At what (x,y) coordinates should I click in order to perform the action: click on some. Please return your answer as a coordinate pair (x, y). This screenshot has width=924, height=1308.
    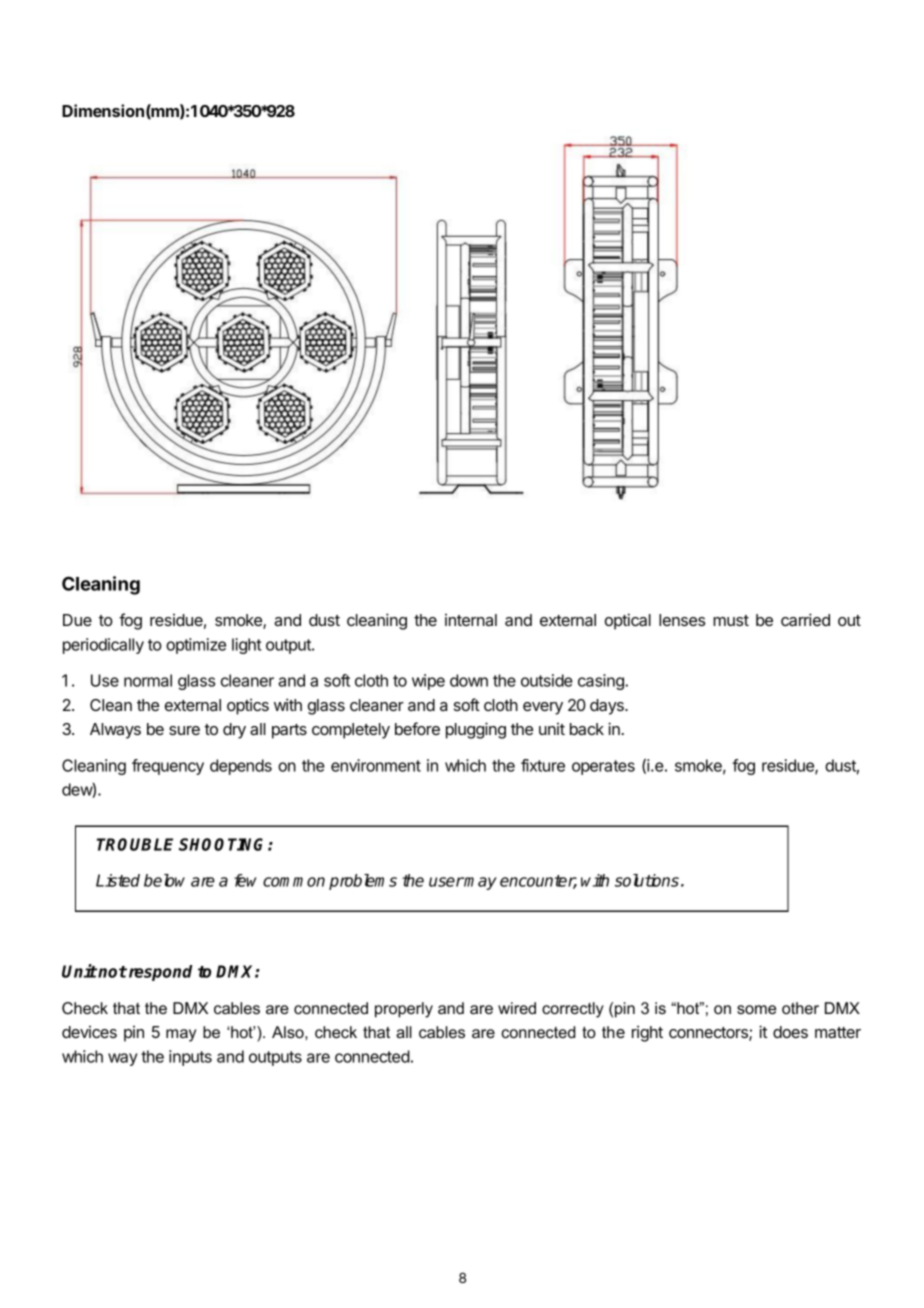
    Looking at the image, I should click on (756, 1009).
